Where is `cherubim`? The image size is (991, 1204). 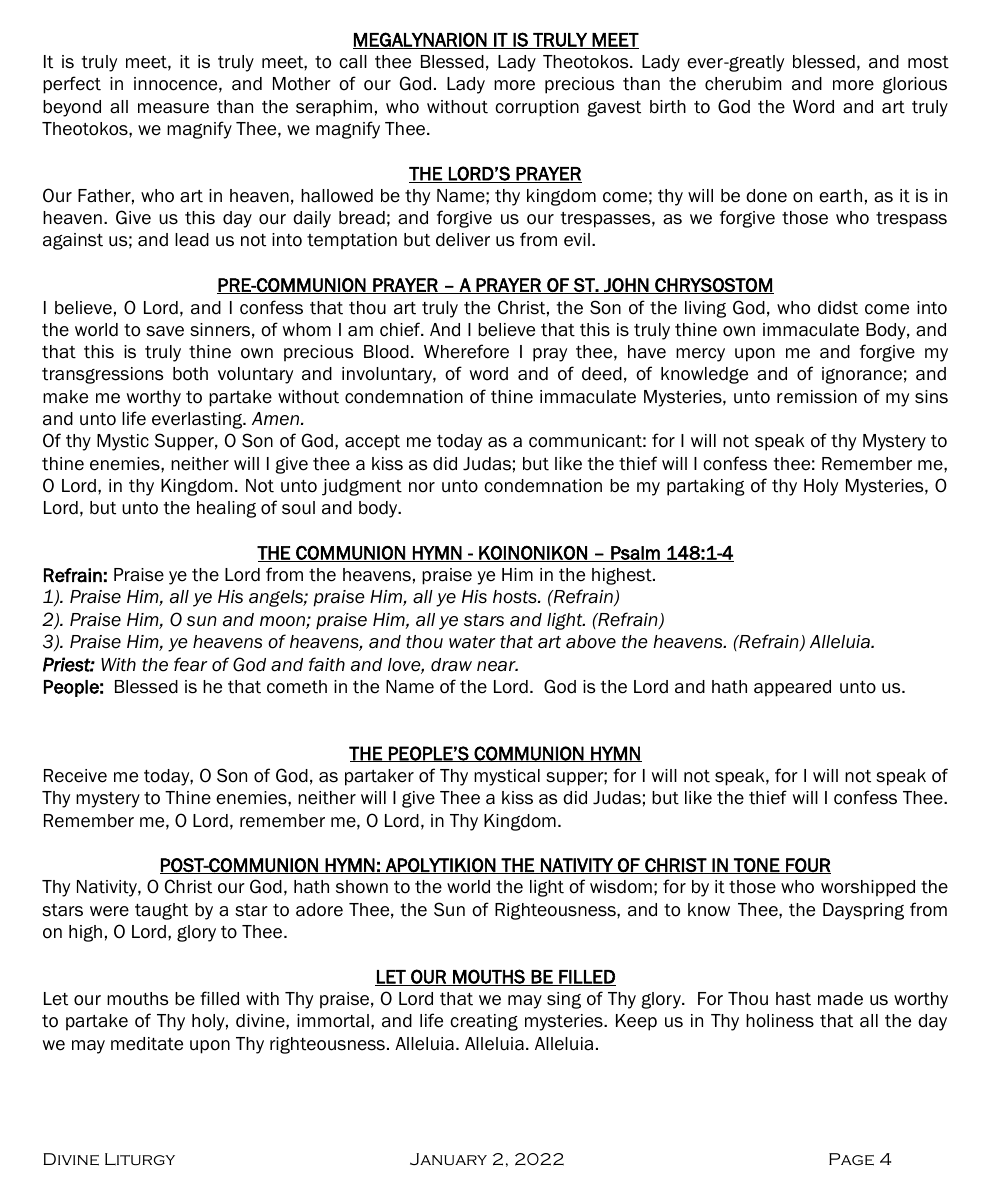
cherubim is located at coordinates (743, 84).
